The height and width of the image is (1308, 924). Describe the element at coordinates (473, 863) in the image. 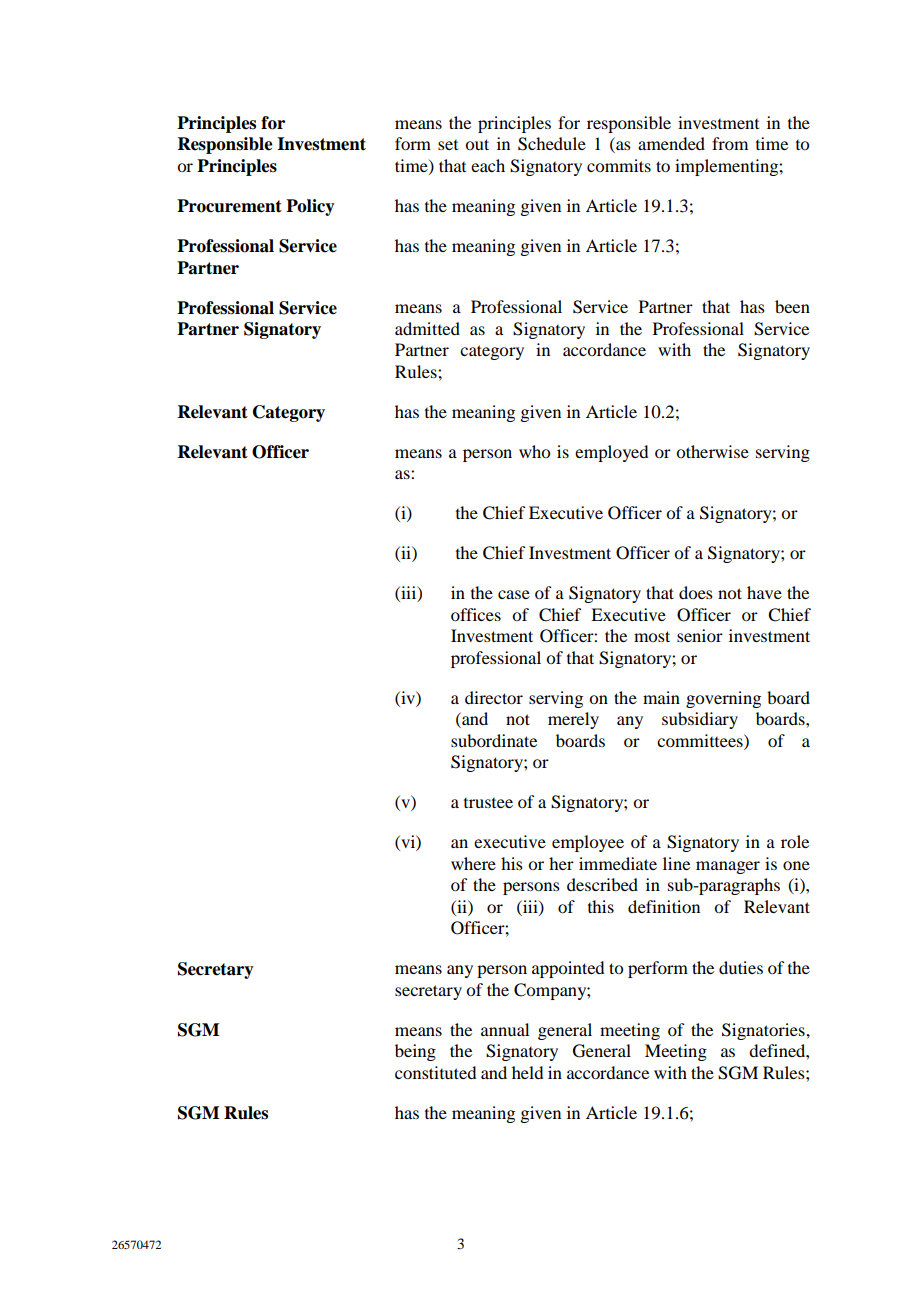

I see `where` at that location.
